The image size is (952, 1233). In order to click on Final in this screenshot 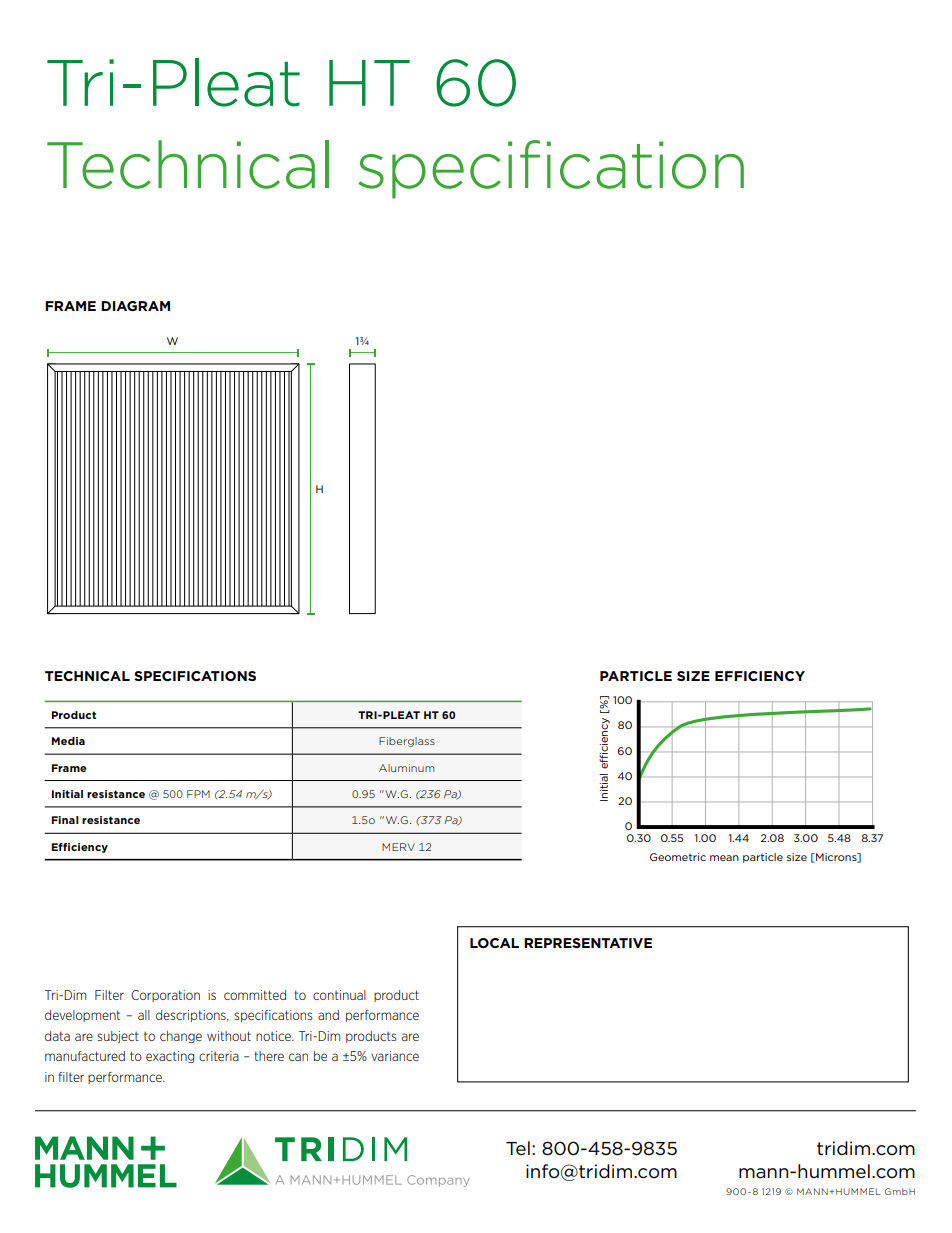, I will do `click(65, 820)`.
